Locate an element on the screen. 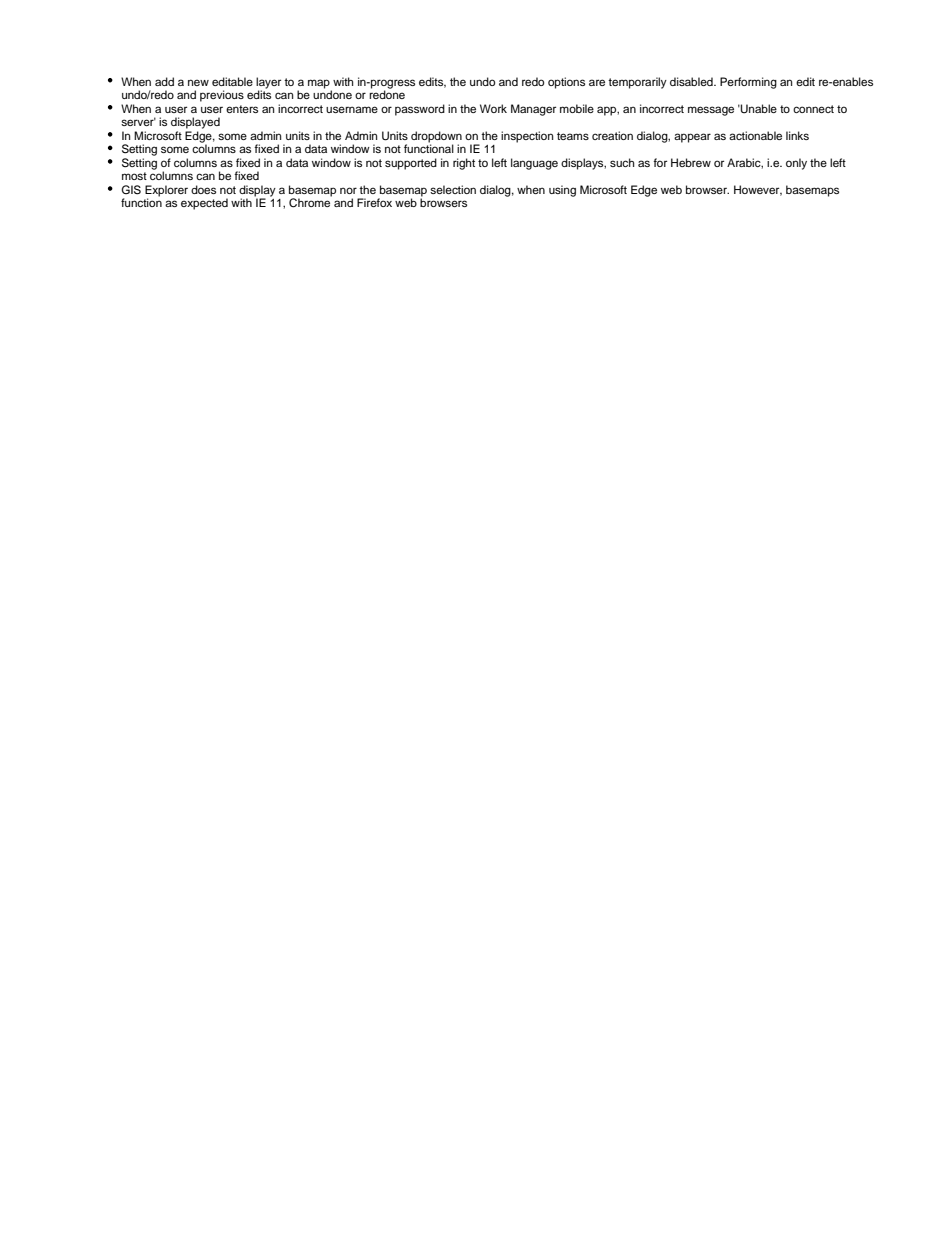 This screenshot has height=1233, width=952. inspection is located at coordinates (527, 137).
